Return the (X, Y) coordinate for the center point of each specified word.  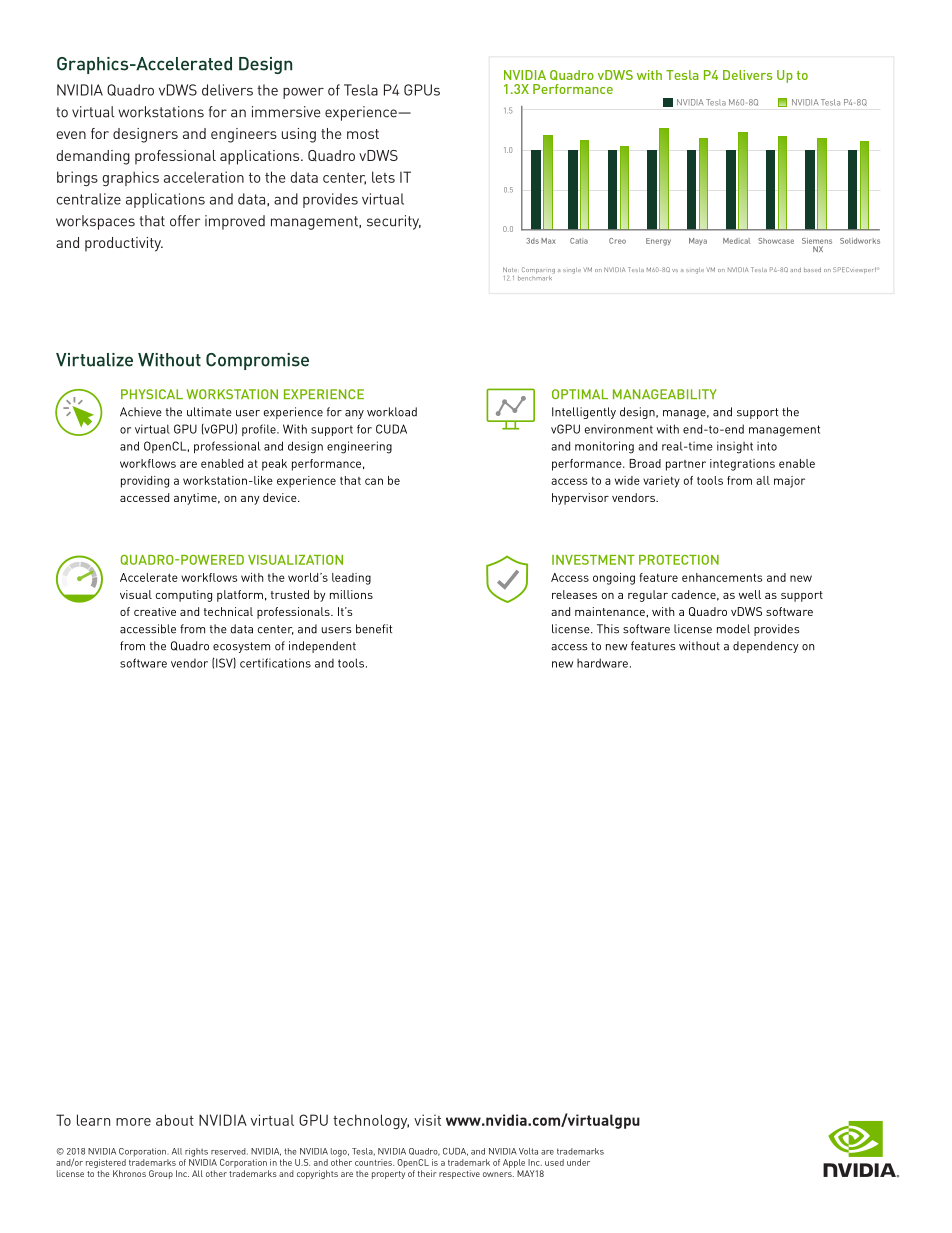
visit (427, 1120)
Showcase (776, 241)
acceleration (204, 177)
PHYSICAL (152, 394)
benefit (374, 629)
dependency (766, 647)
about (175, 1120)
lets (383, 177)
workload (392, 412)
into (767, 446)
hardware (602, 663)
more (133, 1122)
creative (155, 611)
